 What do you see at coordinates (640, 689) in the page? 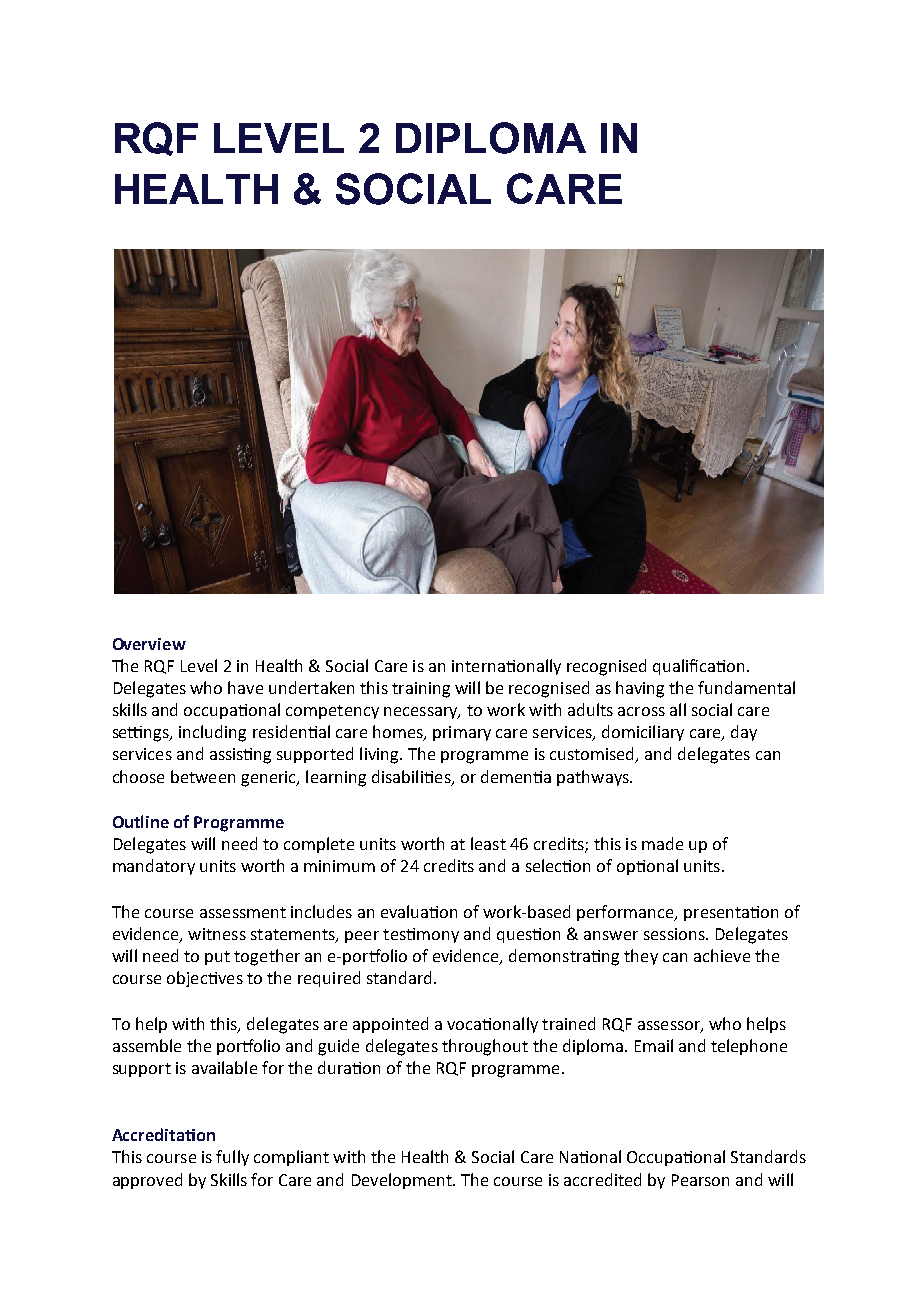
I see `having` at bounding box center [640, 689].
